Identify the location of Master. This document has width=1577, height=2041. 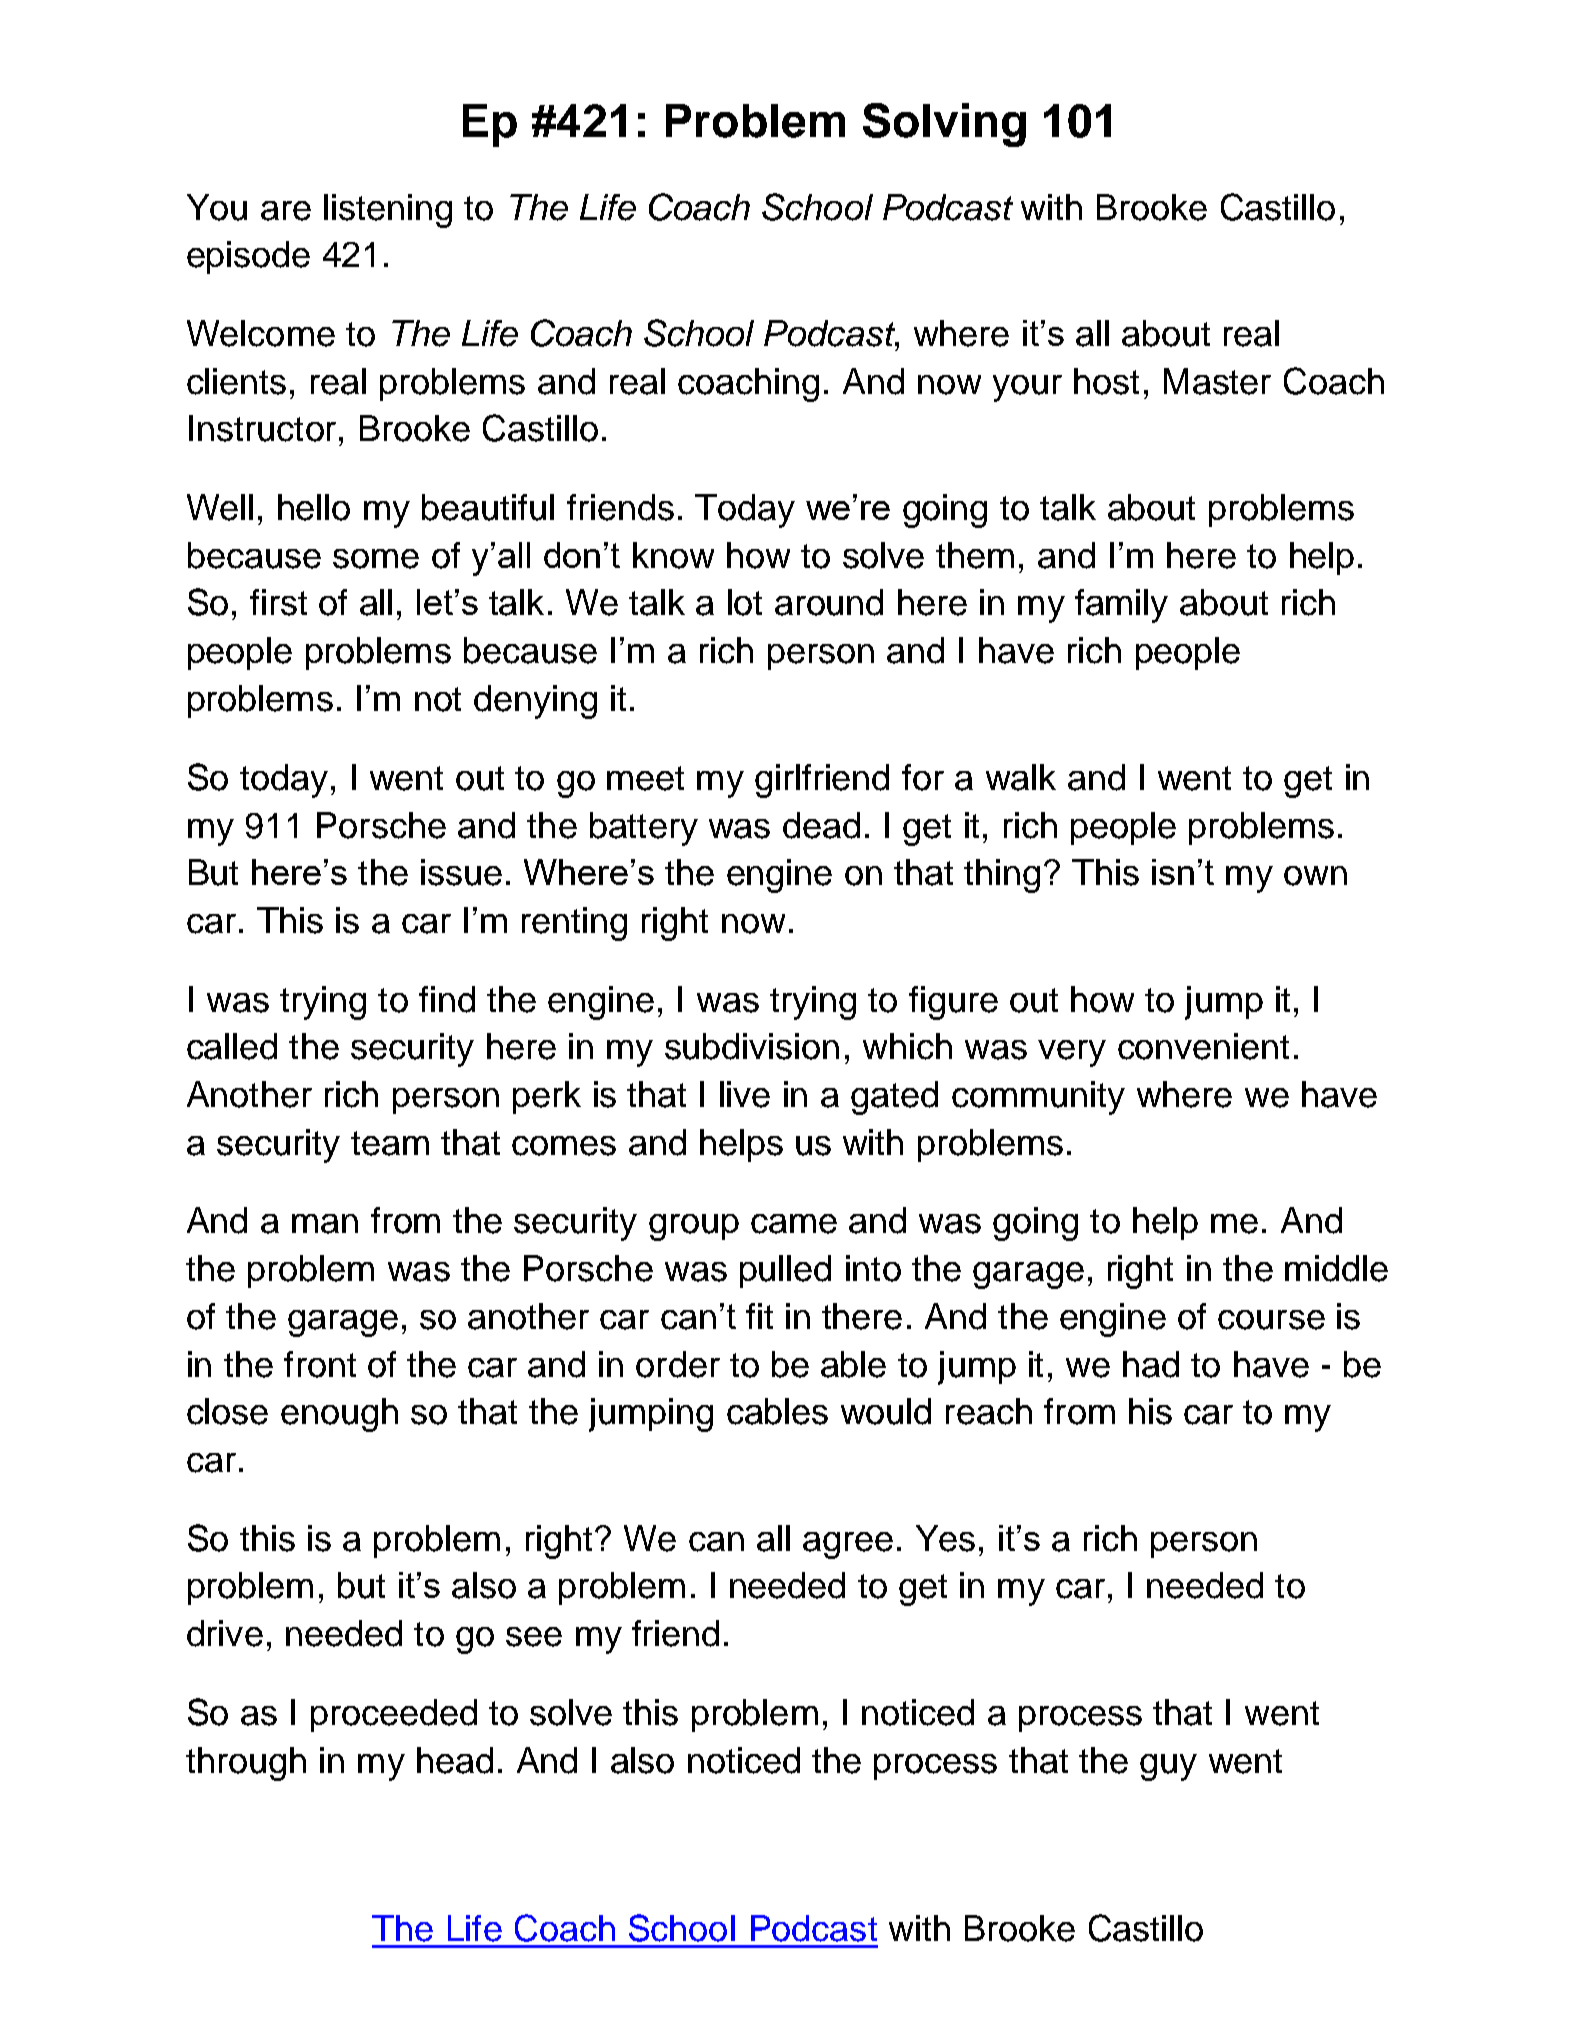
(1217, 381).
